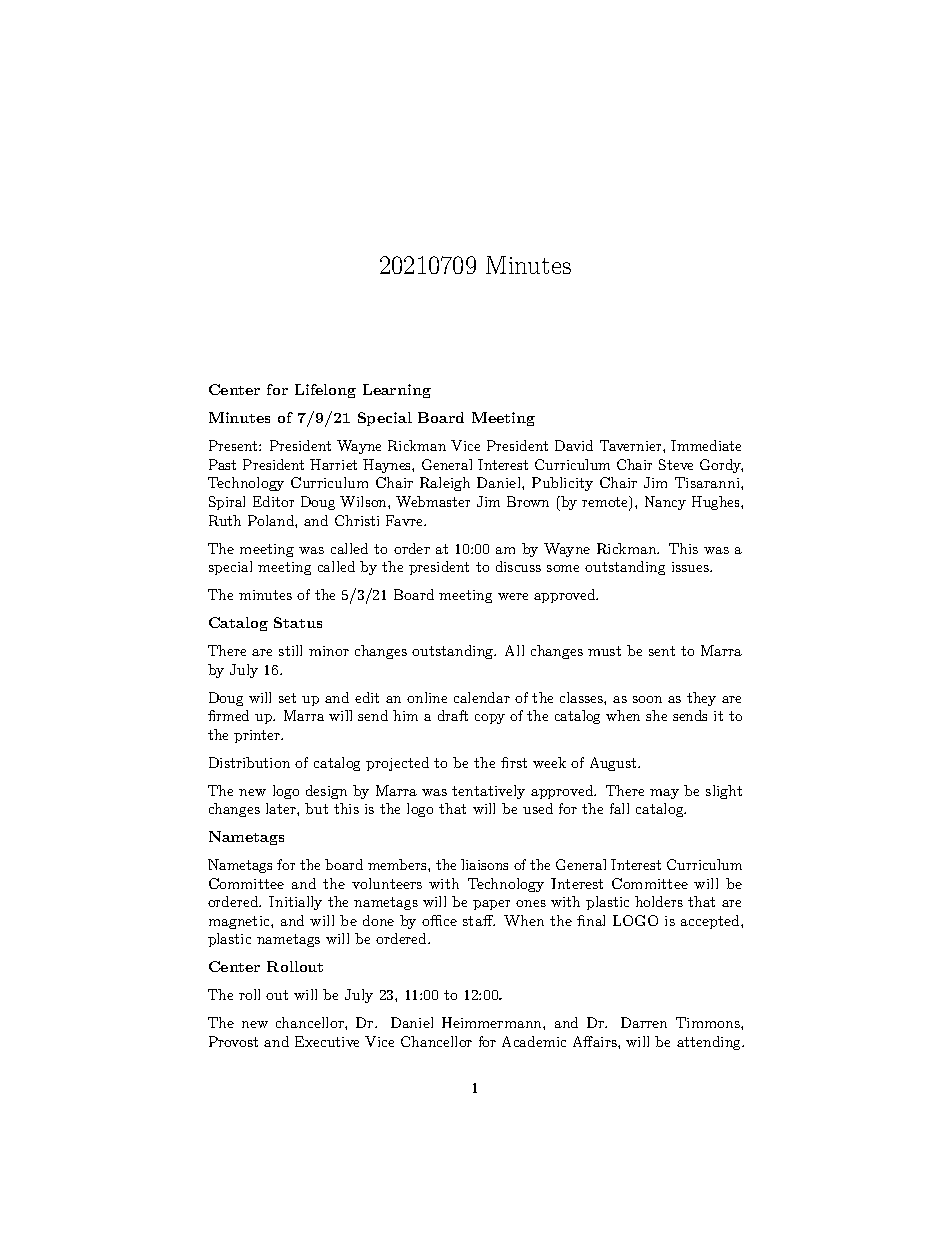 This screenshot has width=952, height=1233. What do you see at coordinates (295, 903) in the screenshot?
I see `Initially` at bounding box center [295, 903].
